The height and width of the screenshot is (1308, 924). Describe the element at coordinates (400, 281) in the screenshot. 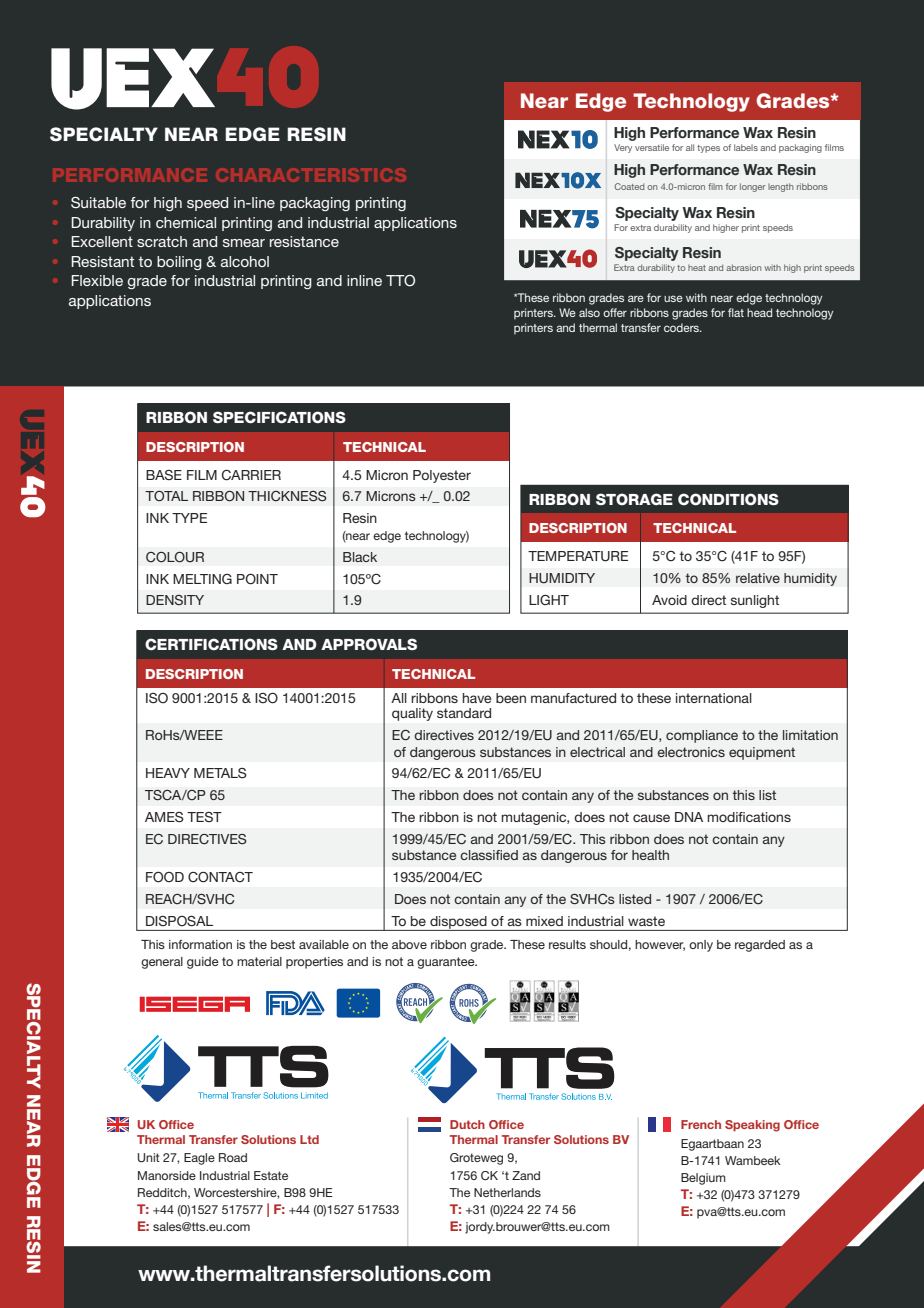

I see `TTO` at that location.
